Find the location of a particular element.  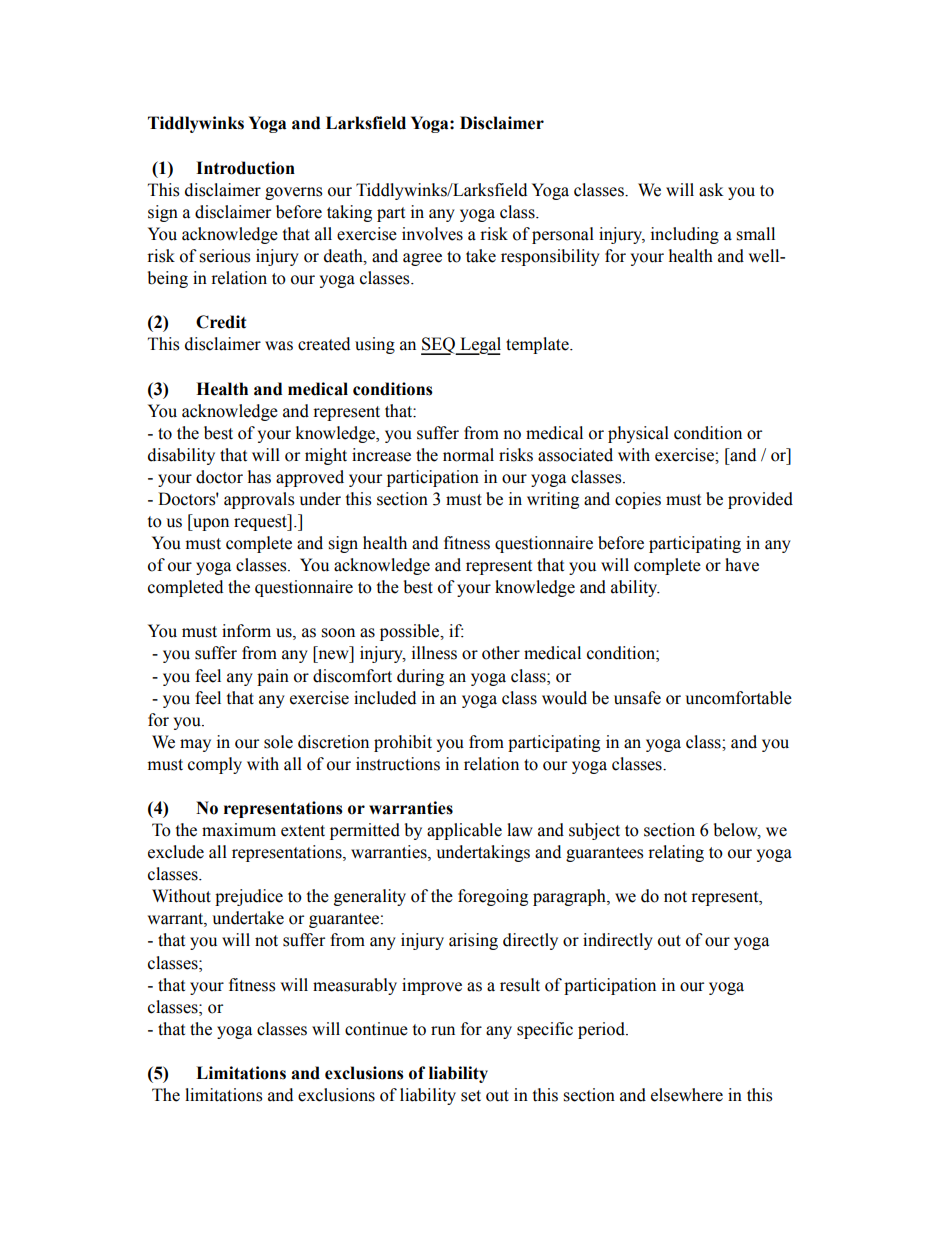

Introduction is located at coordinates (245, 168).
